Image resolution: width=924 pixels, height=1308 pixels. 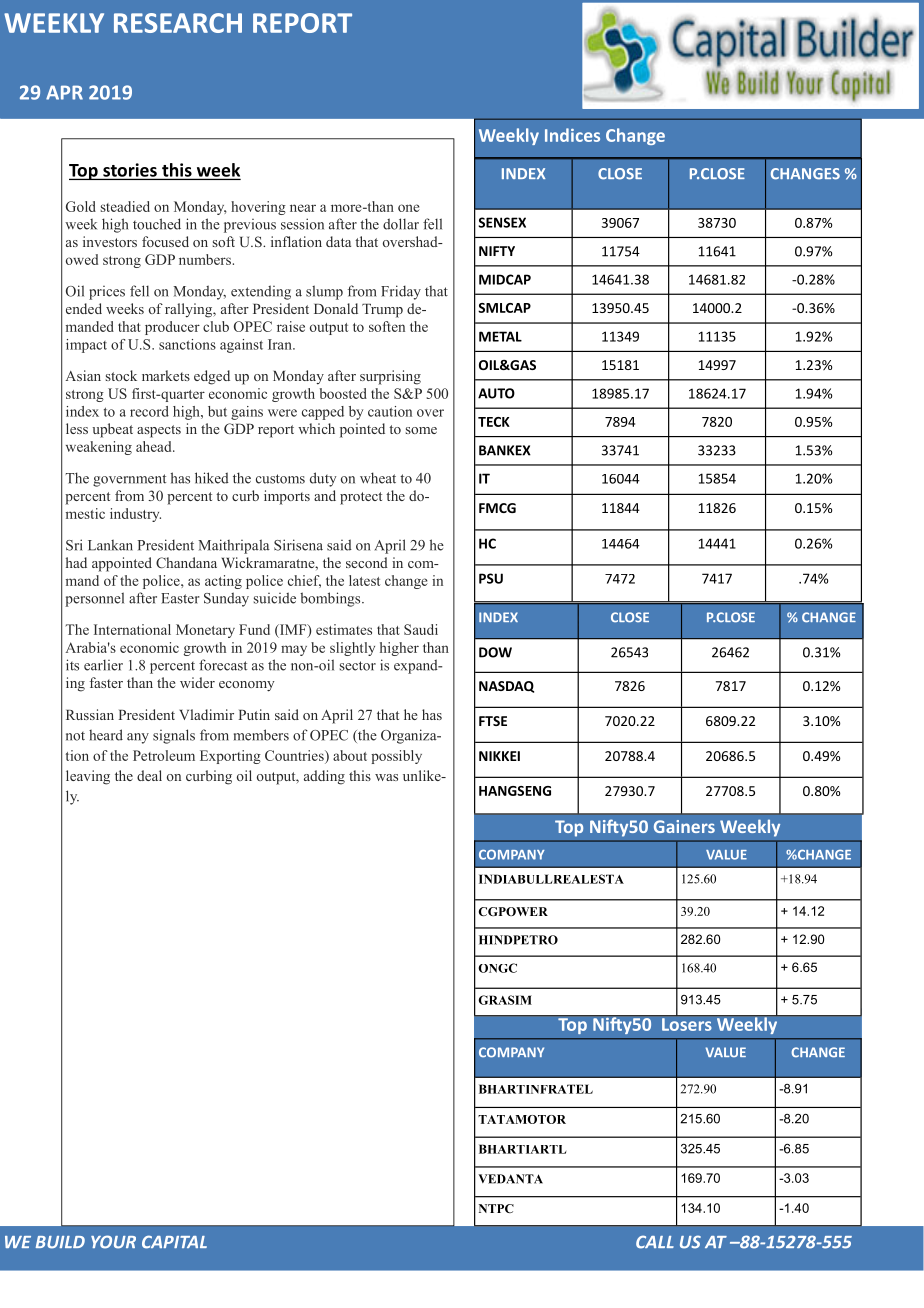 I want to click on VEDANTA, so click(x=510, y=1179).
